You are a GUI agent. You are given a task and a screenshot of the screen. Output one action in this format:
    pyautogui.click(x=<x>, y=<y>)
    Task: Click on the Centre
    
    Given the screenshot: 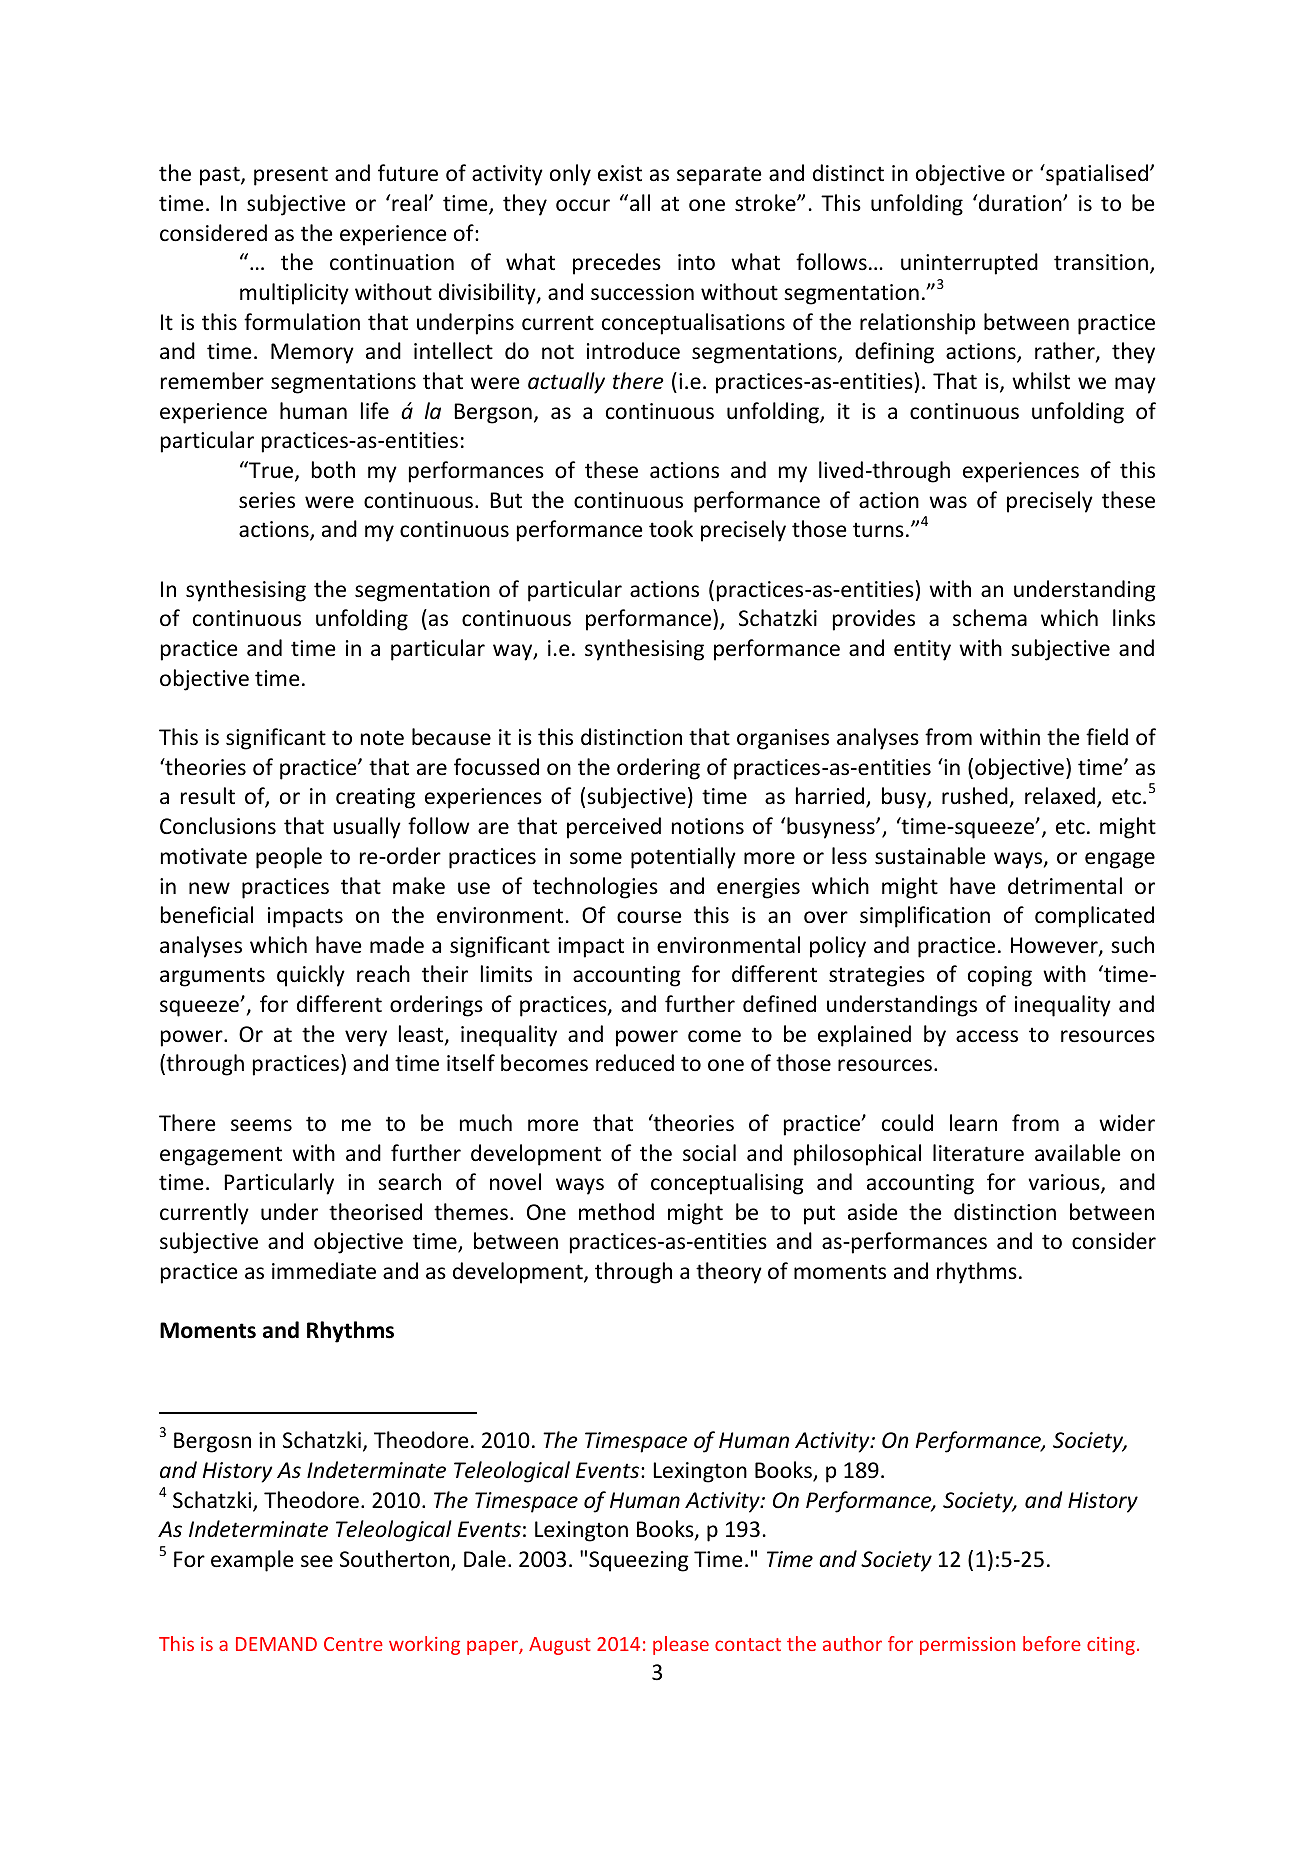 What is the action you would take?
    pyautogui.click(x=353, y=1644)
